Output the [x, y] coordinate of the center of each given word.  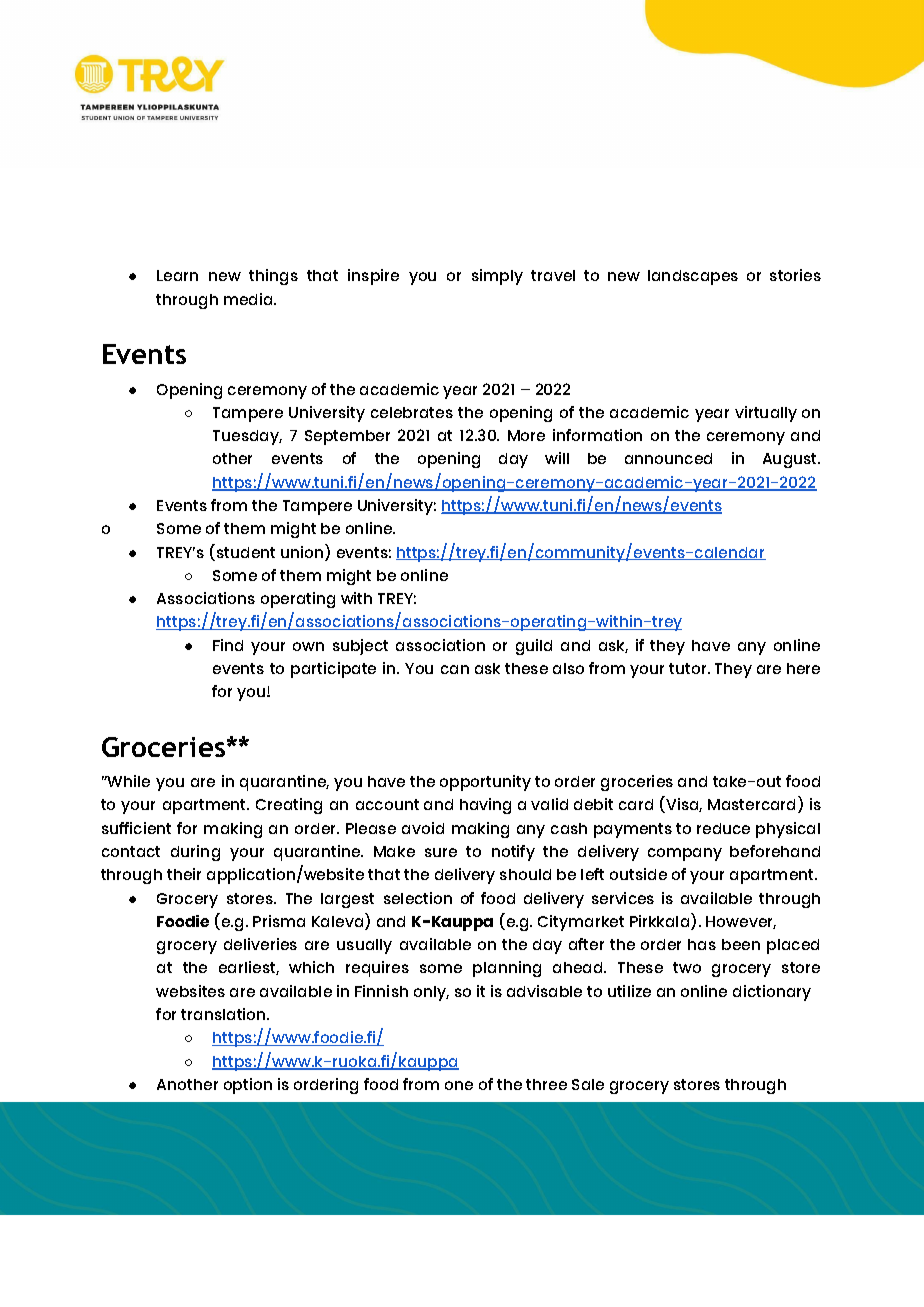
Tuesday [247, 437]
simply [497, 277]
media [249, 299]
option [248, 1086]
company [685, 854]
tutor [689, 668]
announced [668, 458]
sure [441, 852]
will [557, 458]
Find [228, 645]
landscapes [693, 277]
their [184, 874]
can [455, 669]
